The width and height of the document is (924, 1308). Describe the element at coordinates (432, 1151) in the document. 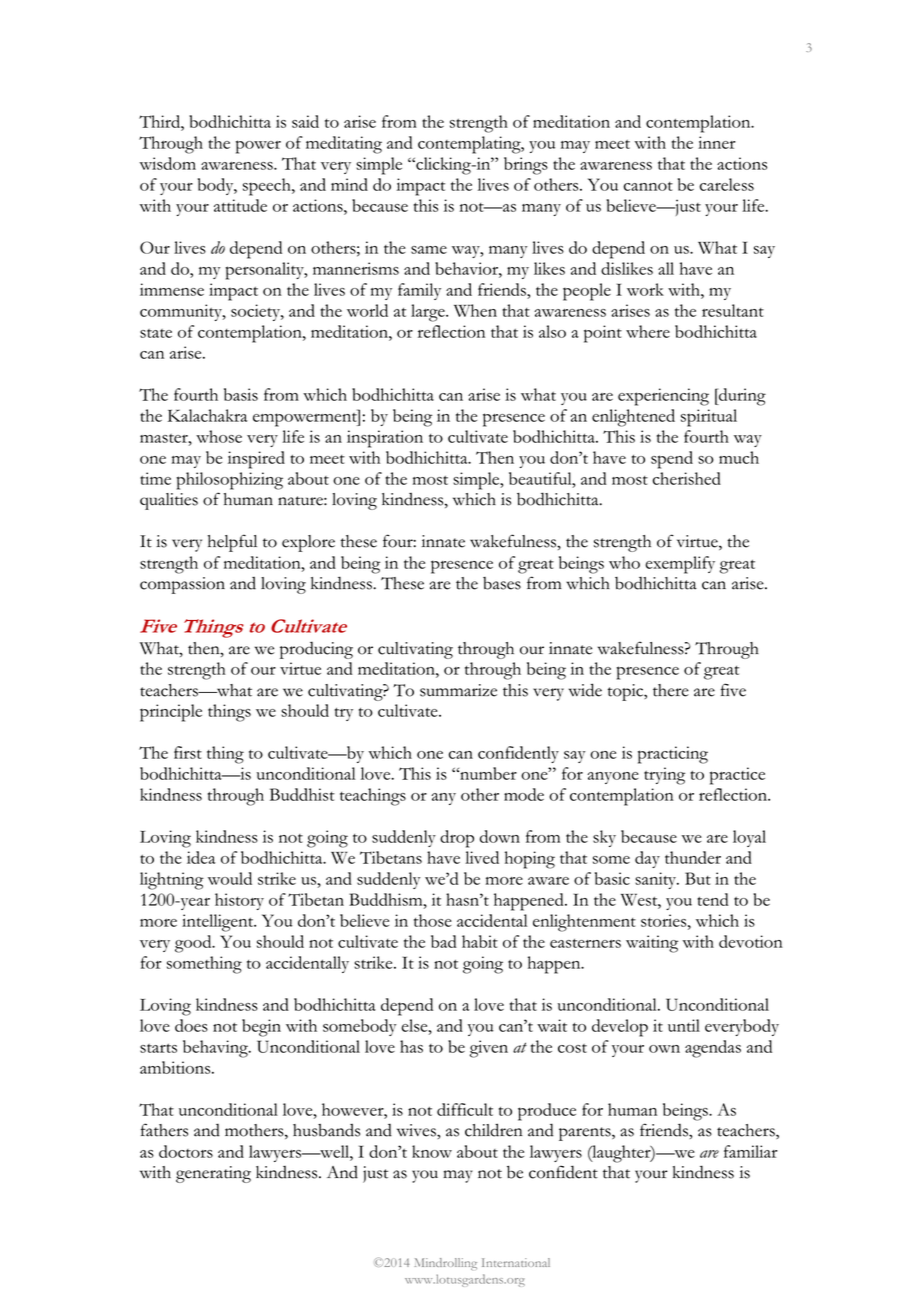

I see `know` at that location.
